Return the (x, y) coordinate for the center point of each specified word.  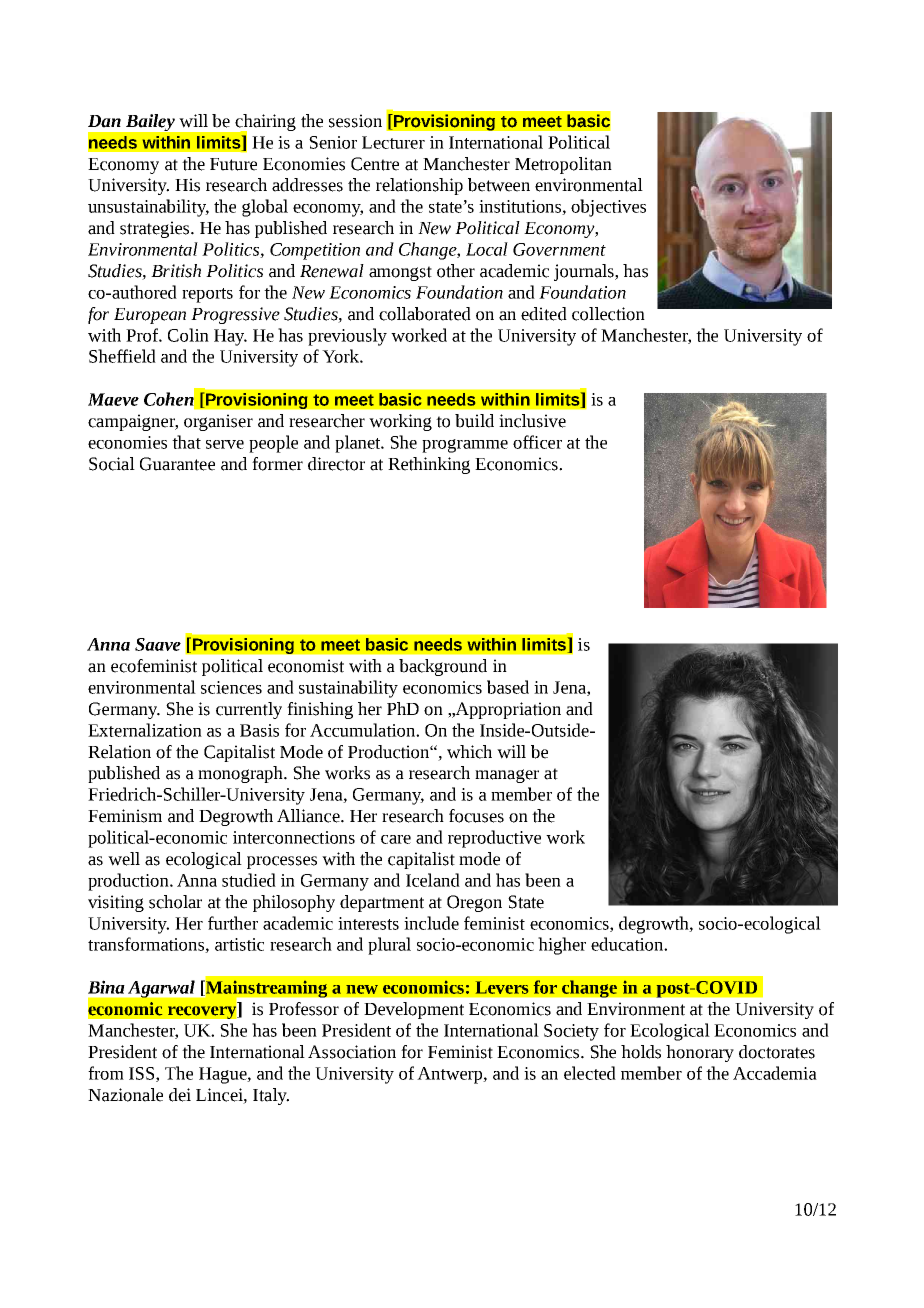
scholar (175, 902)
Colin (188, 335)
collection (608, 314)
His (187, 185)
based (508, 687)
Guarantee (177, 464)
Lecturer (393, 142)
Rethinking (429, 465)
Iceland (433, 880)
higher (562, 946)
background (443, 667)
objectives (608, 208)
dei (180, 1095)
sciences (231, 687)
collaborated (425, 314)
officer (537, 442)
